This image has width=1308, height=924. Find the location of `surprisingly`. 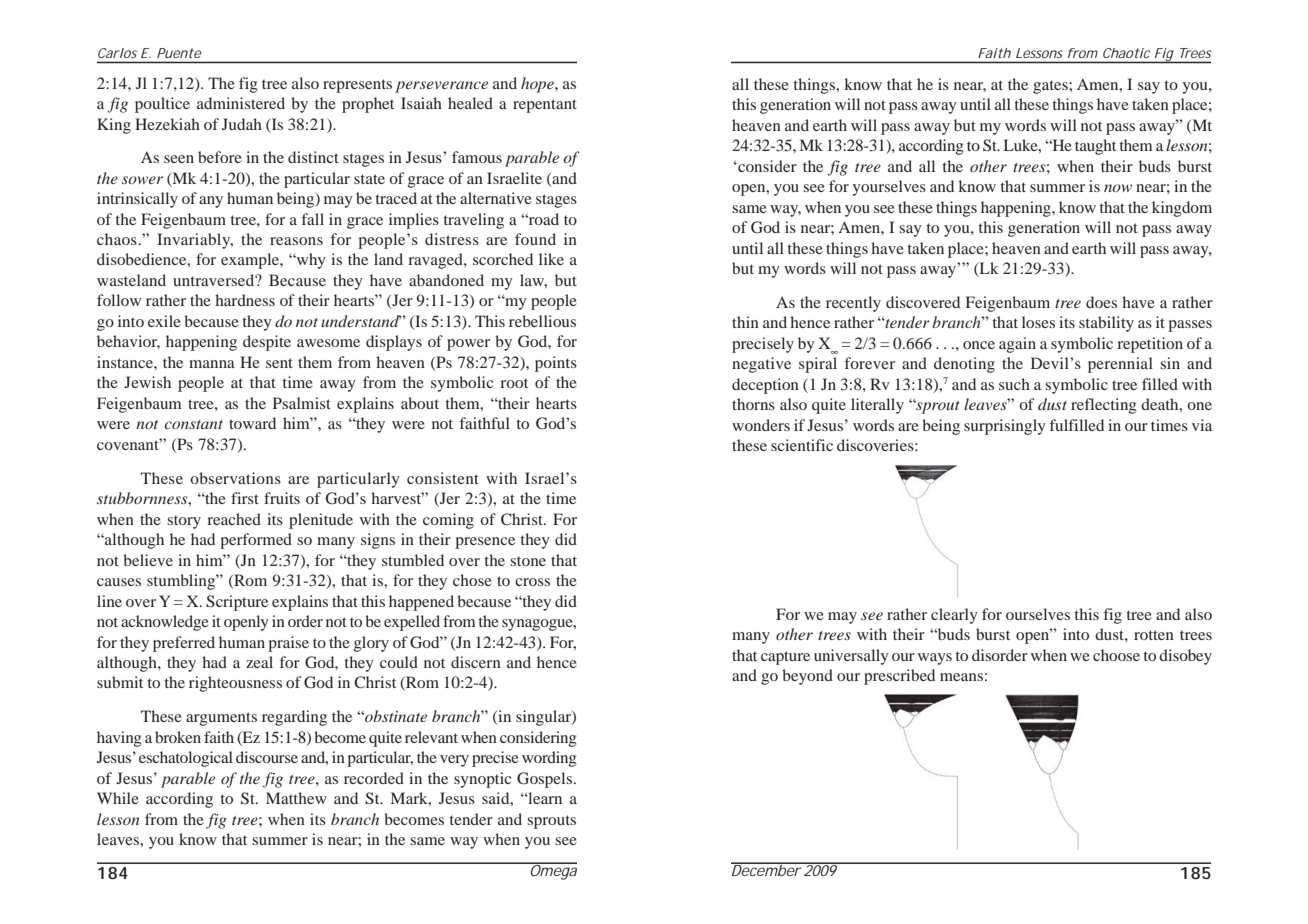

surprisingly is located at coordinates (1005, 427).
